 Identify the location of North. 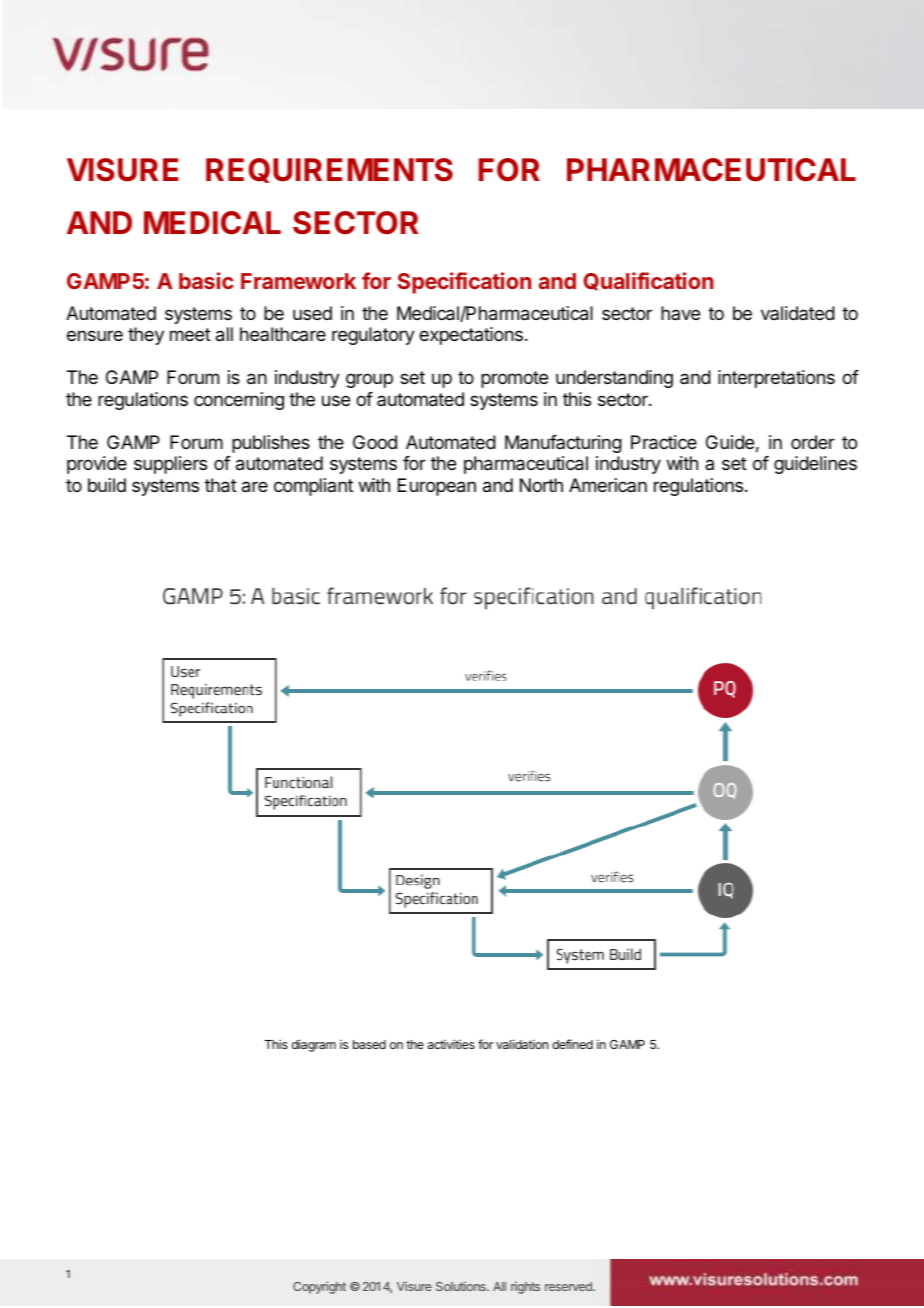
(541, 485).
